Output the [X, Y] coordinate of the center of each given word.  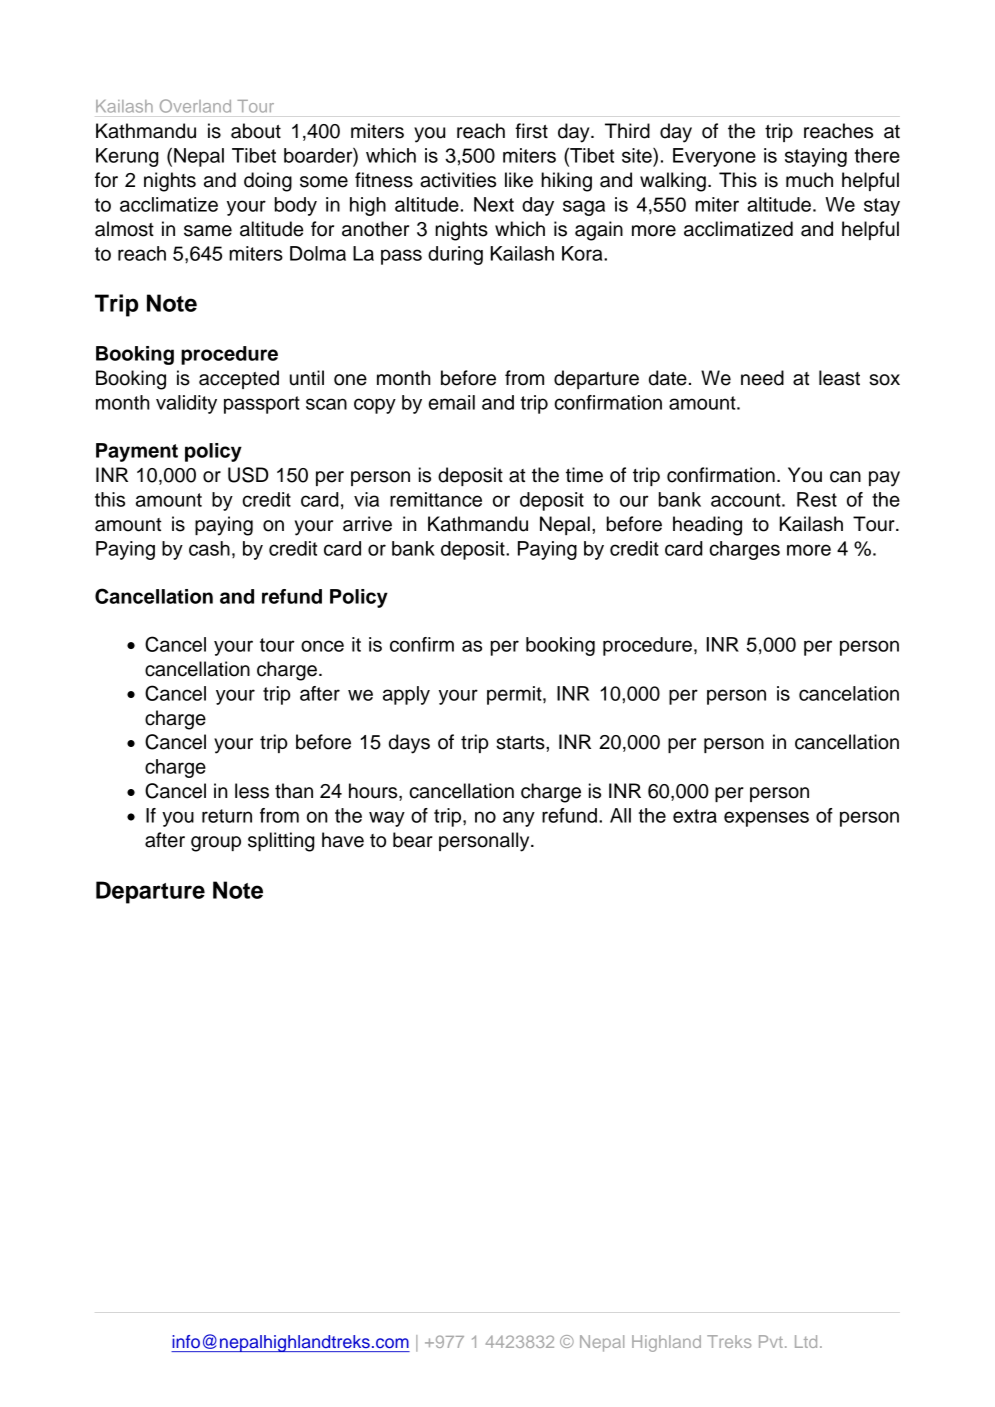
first [531, 131]
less [252, 791]
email [451, 402]
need [762, 378]
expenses [766, 819]
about [256, 131]
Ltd [806, 1341]
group [216, 844]
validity [186, 404]
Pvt [771, 1341]
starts [521, 743]
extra [695, 816]
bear [413, 840]
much [809, 180]
